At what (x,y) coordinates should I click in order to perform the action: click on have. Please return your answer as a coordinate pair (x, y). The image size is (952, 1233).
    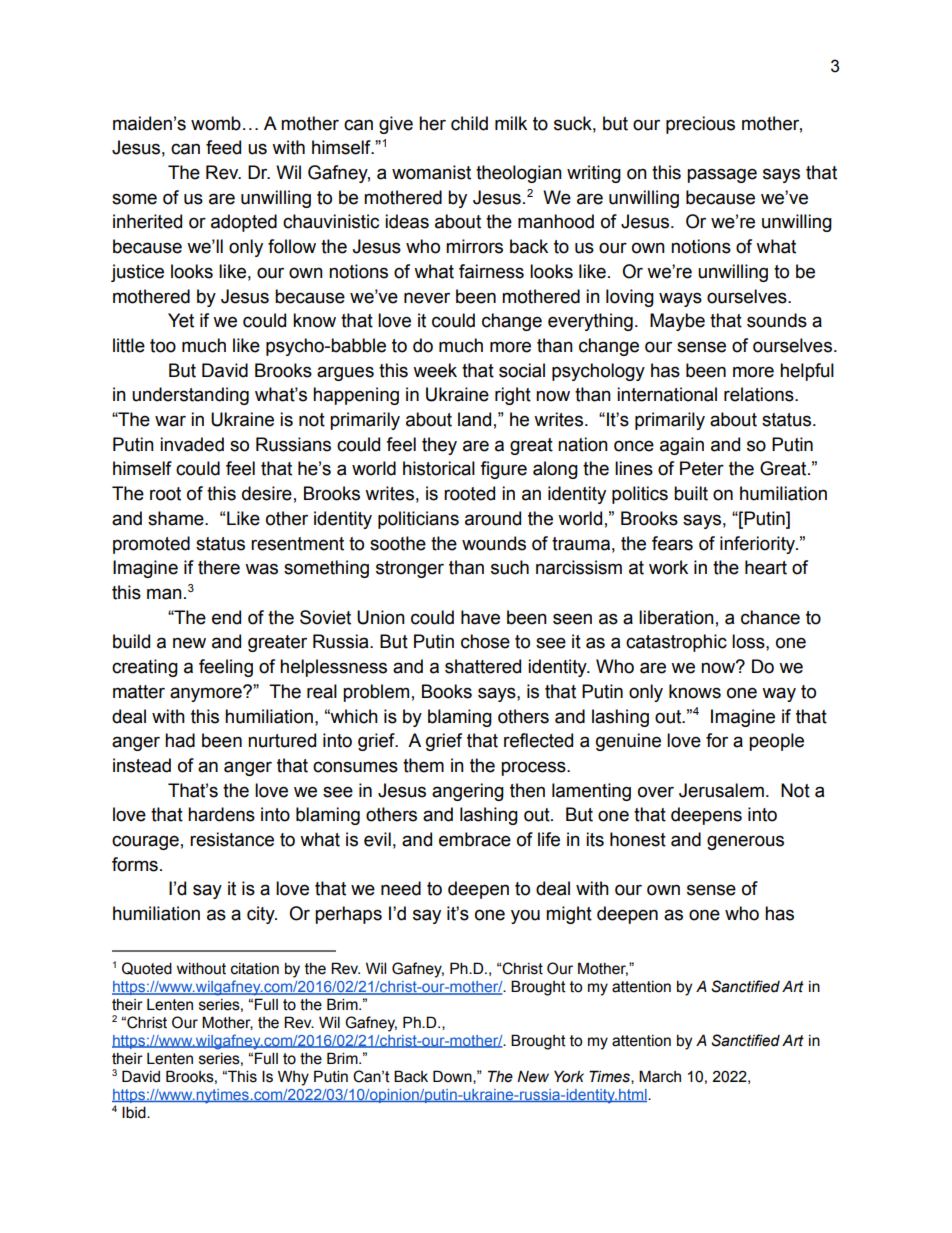
    Looking at the image, I should click on (480, 617).
